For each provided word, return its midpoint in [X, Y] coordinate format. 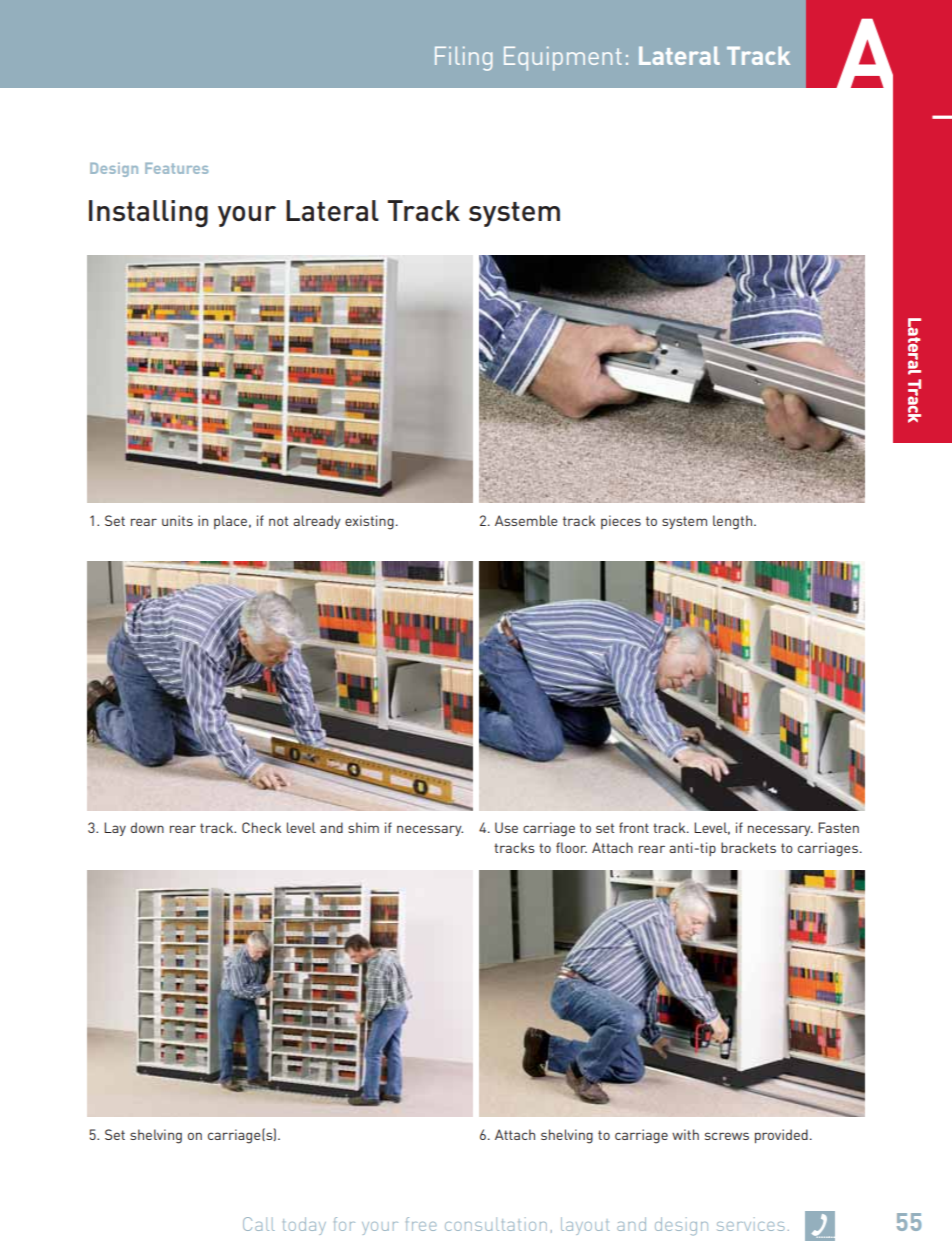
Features [176, 168]
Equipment [563, 58]
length [734, 522]
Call [259, 1224]
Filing [463, 58]
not [278, 521]
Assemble [526, 520]
